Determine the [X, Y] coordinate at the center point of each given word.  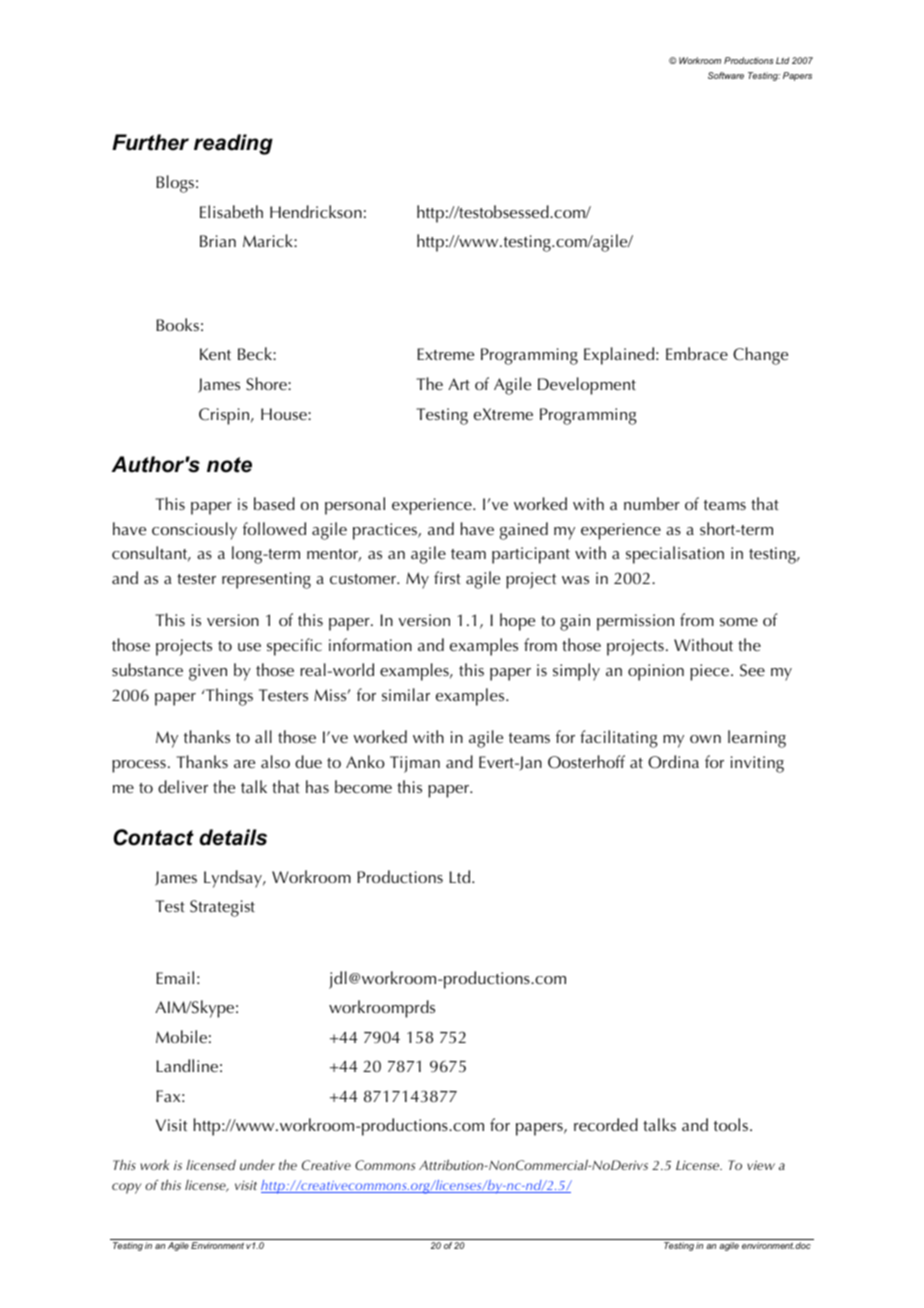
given [208, 672]
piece [711, 672]
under [257, 1164]
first [447, 577]
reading [233, 144]
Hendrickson [316, 211]
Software [726, 75]
